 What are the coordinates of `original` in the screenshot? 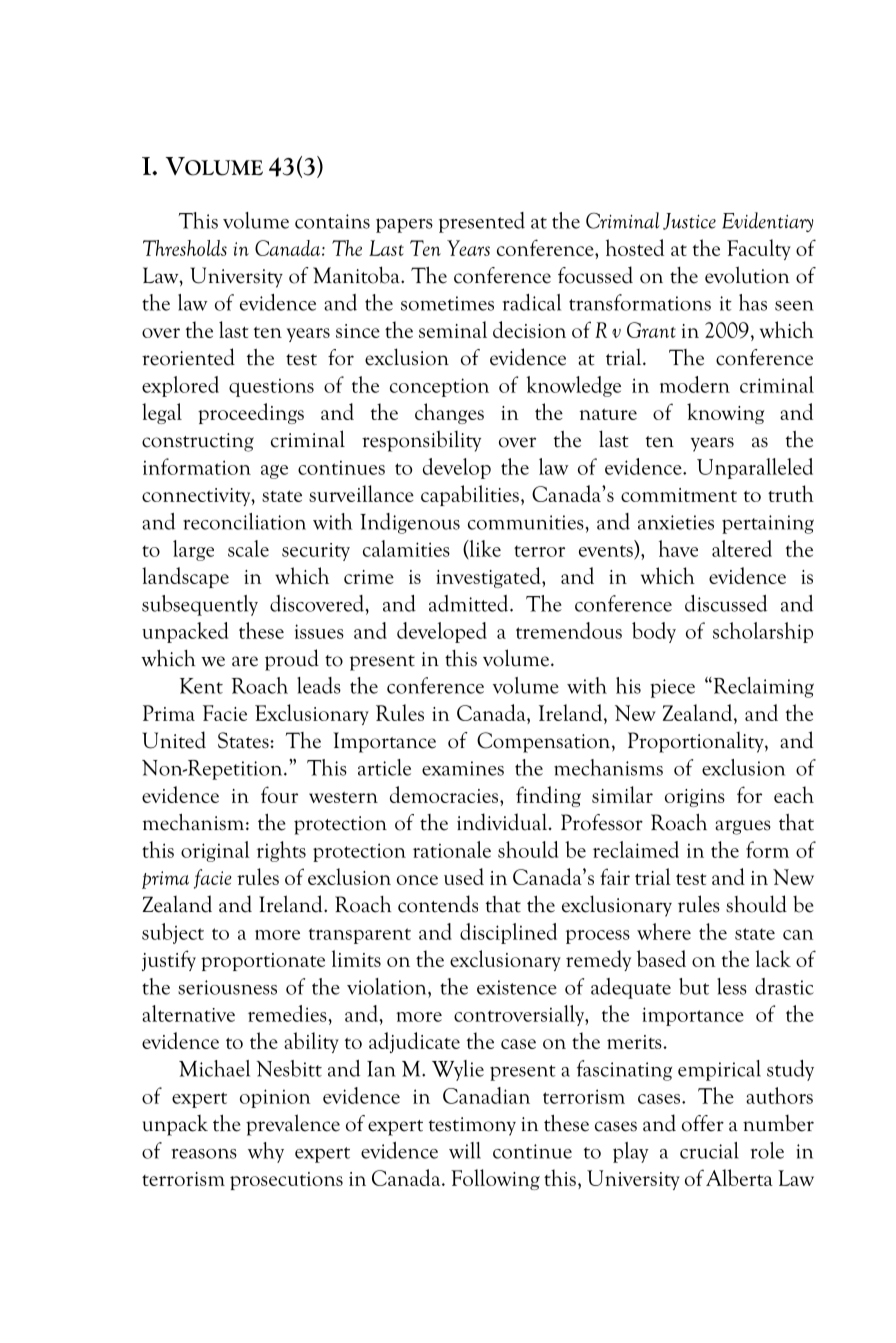 It's located at (215, 851).
